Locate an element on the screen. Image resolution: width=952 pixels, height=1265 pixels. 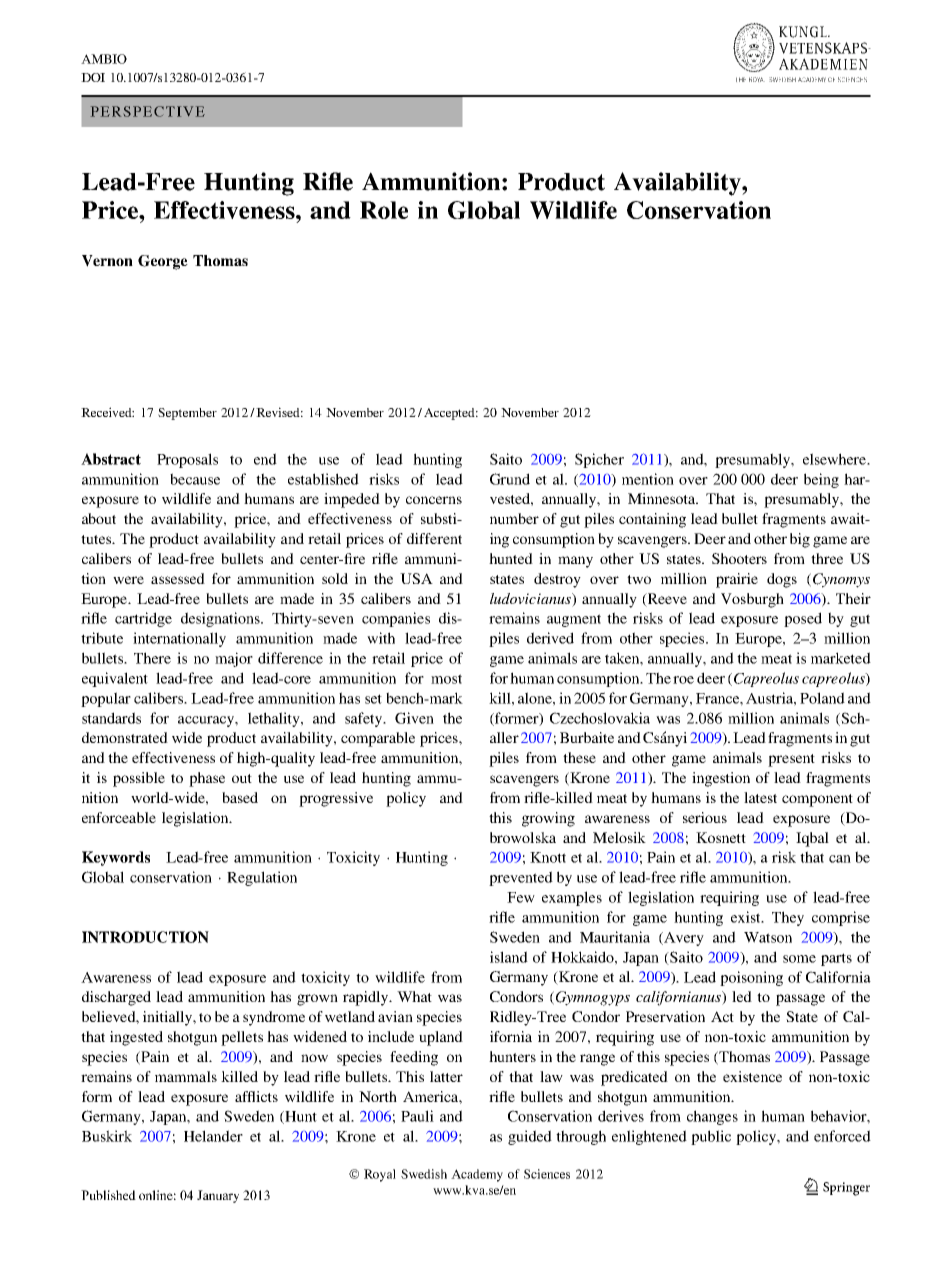
phase is located at coordinates (207, 779).
